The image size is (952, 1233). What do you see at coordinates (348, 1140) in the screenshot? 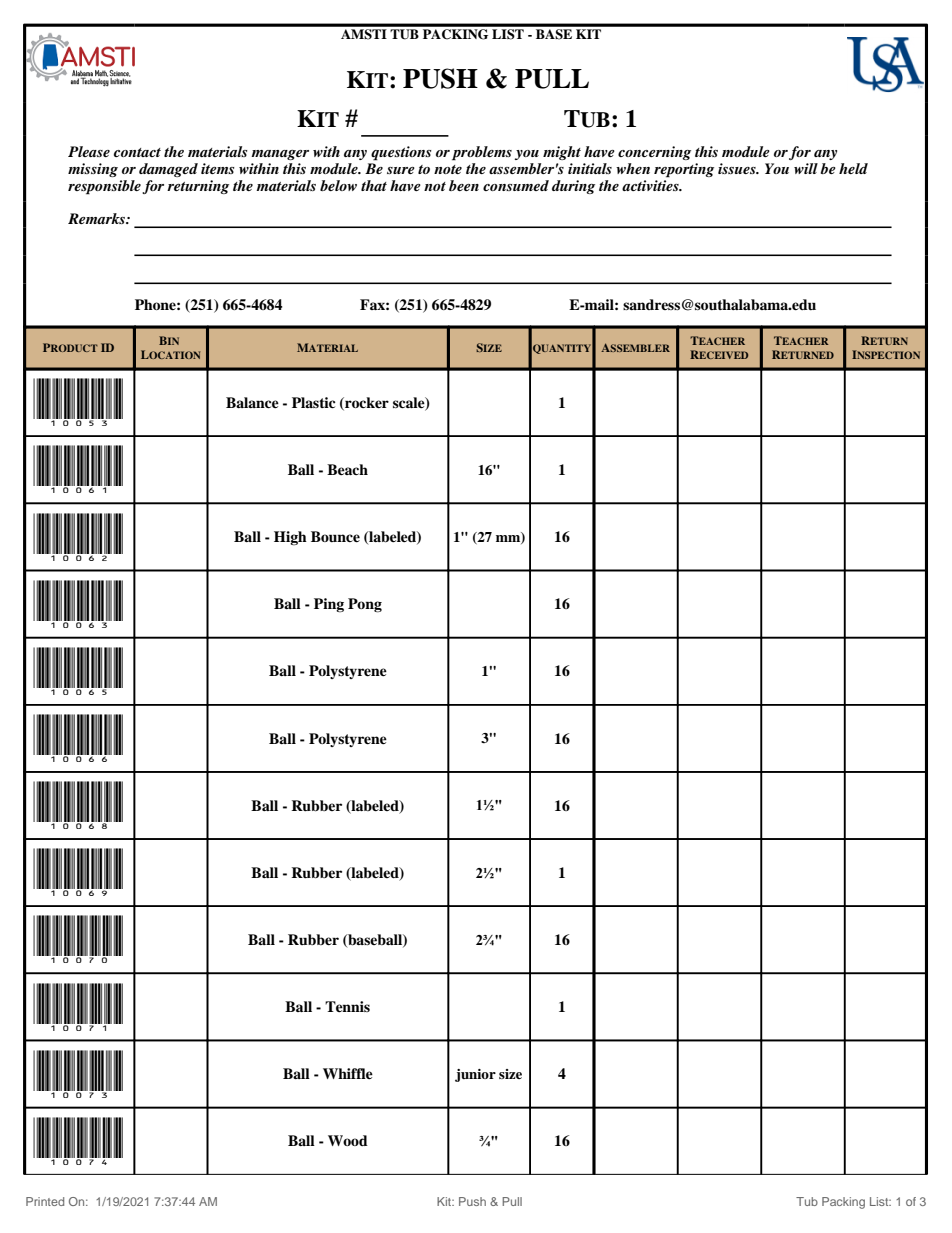
I see `Wood` at bounding box center [348, 1140].
